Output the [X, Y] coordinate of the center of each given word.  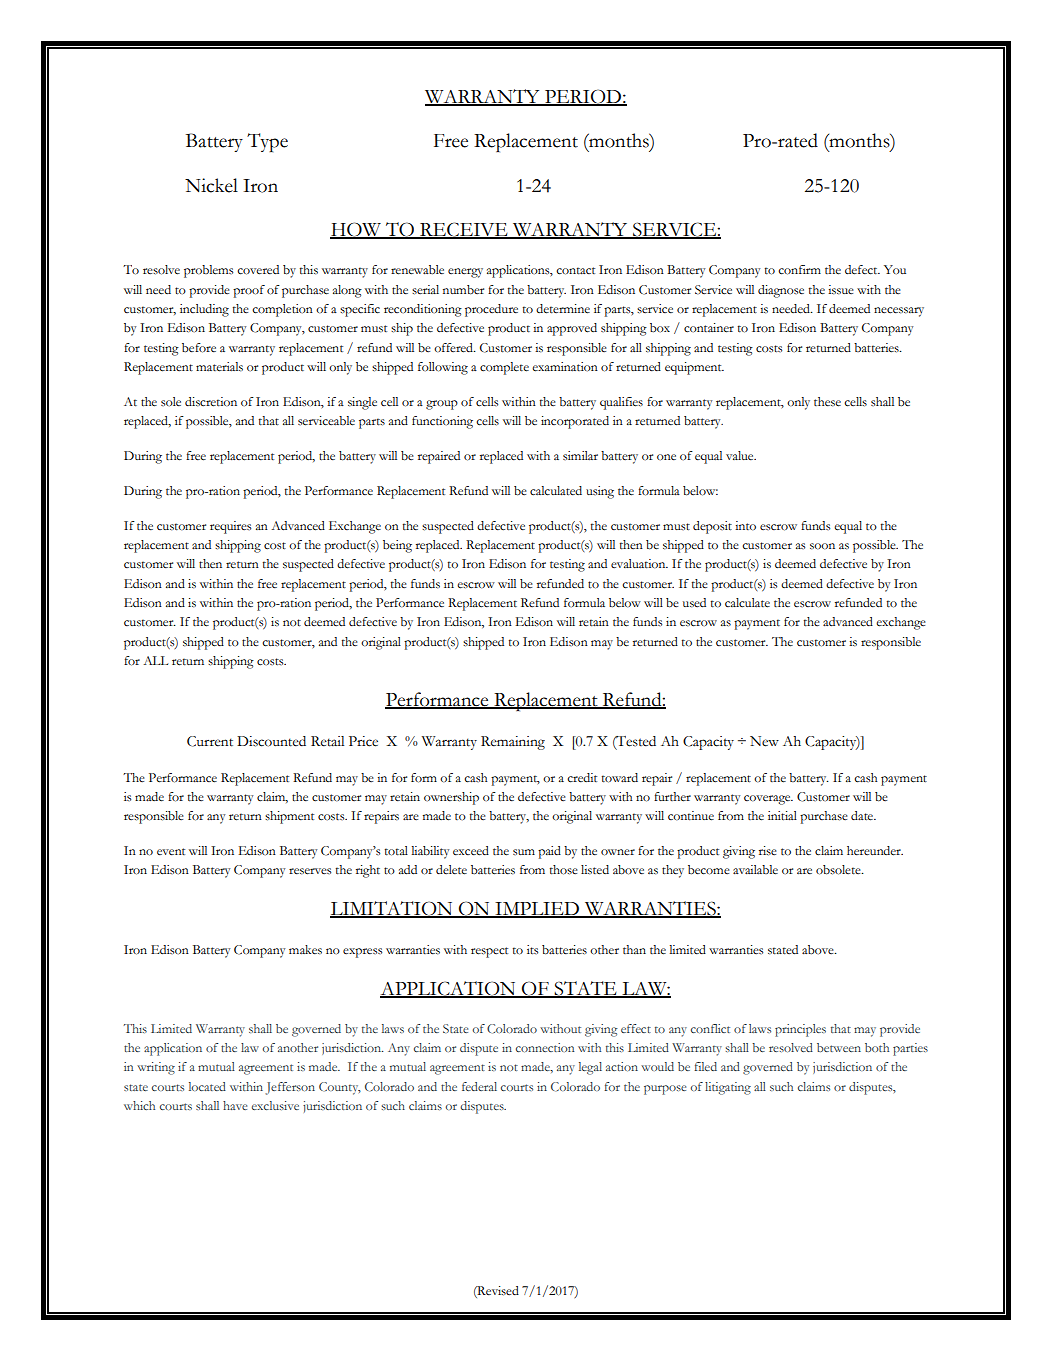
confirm [799, 270]
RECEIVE [464, 230]
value [741, 456]
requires [230, 527]
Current [210, 741]
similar [580, 455]
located [207, 1086]
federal [479, 1086]
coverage [768, 800]
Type [267, 142]
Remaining [513, 743]
